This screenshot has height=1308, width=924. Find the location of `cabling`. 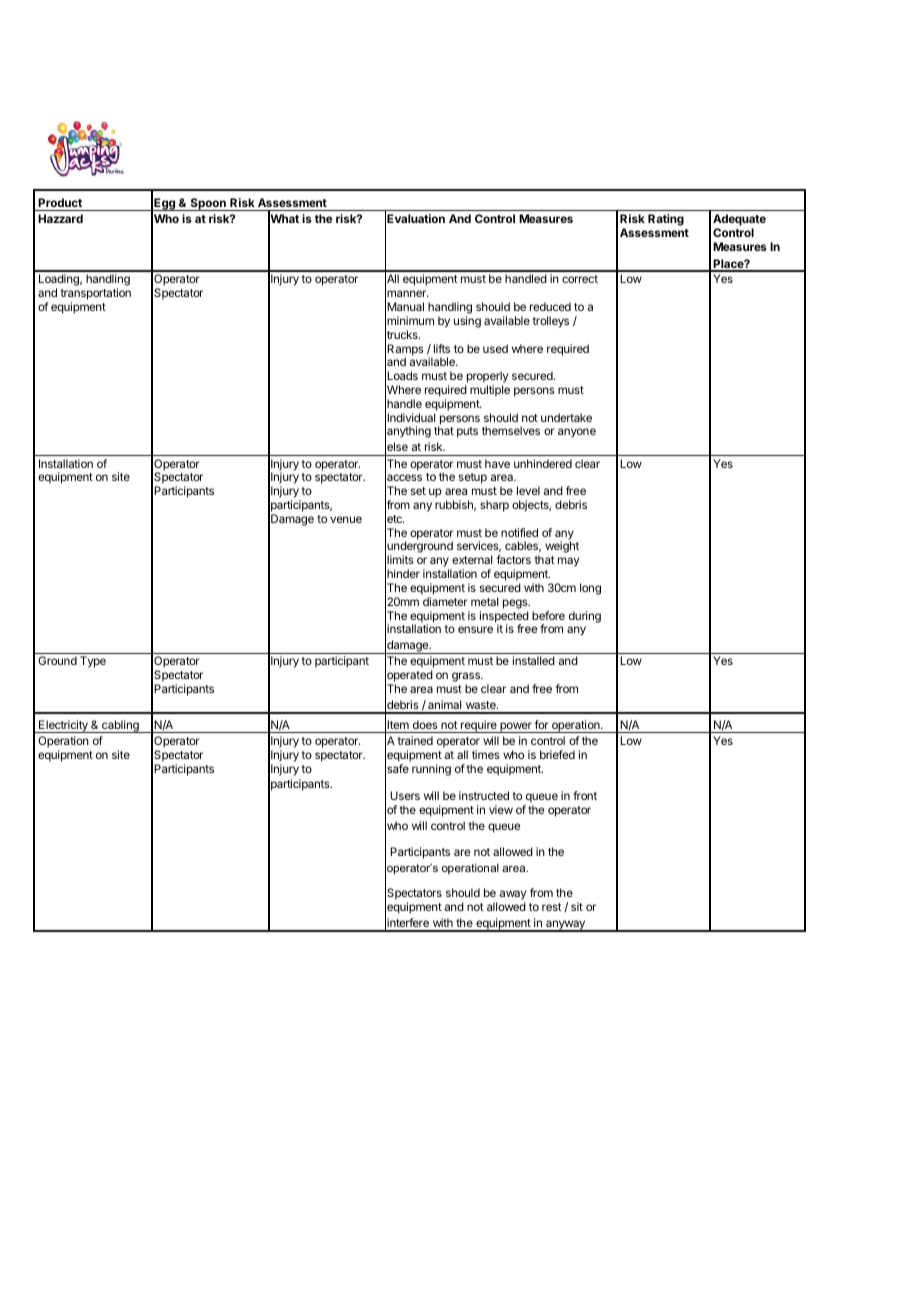

cabling is located at coordinates (120, 726).
